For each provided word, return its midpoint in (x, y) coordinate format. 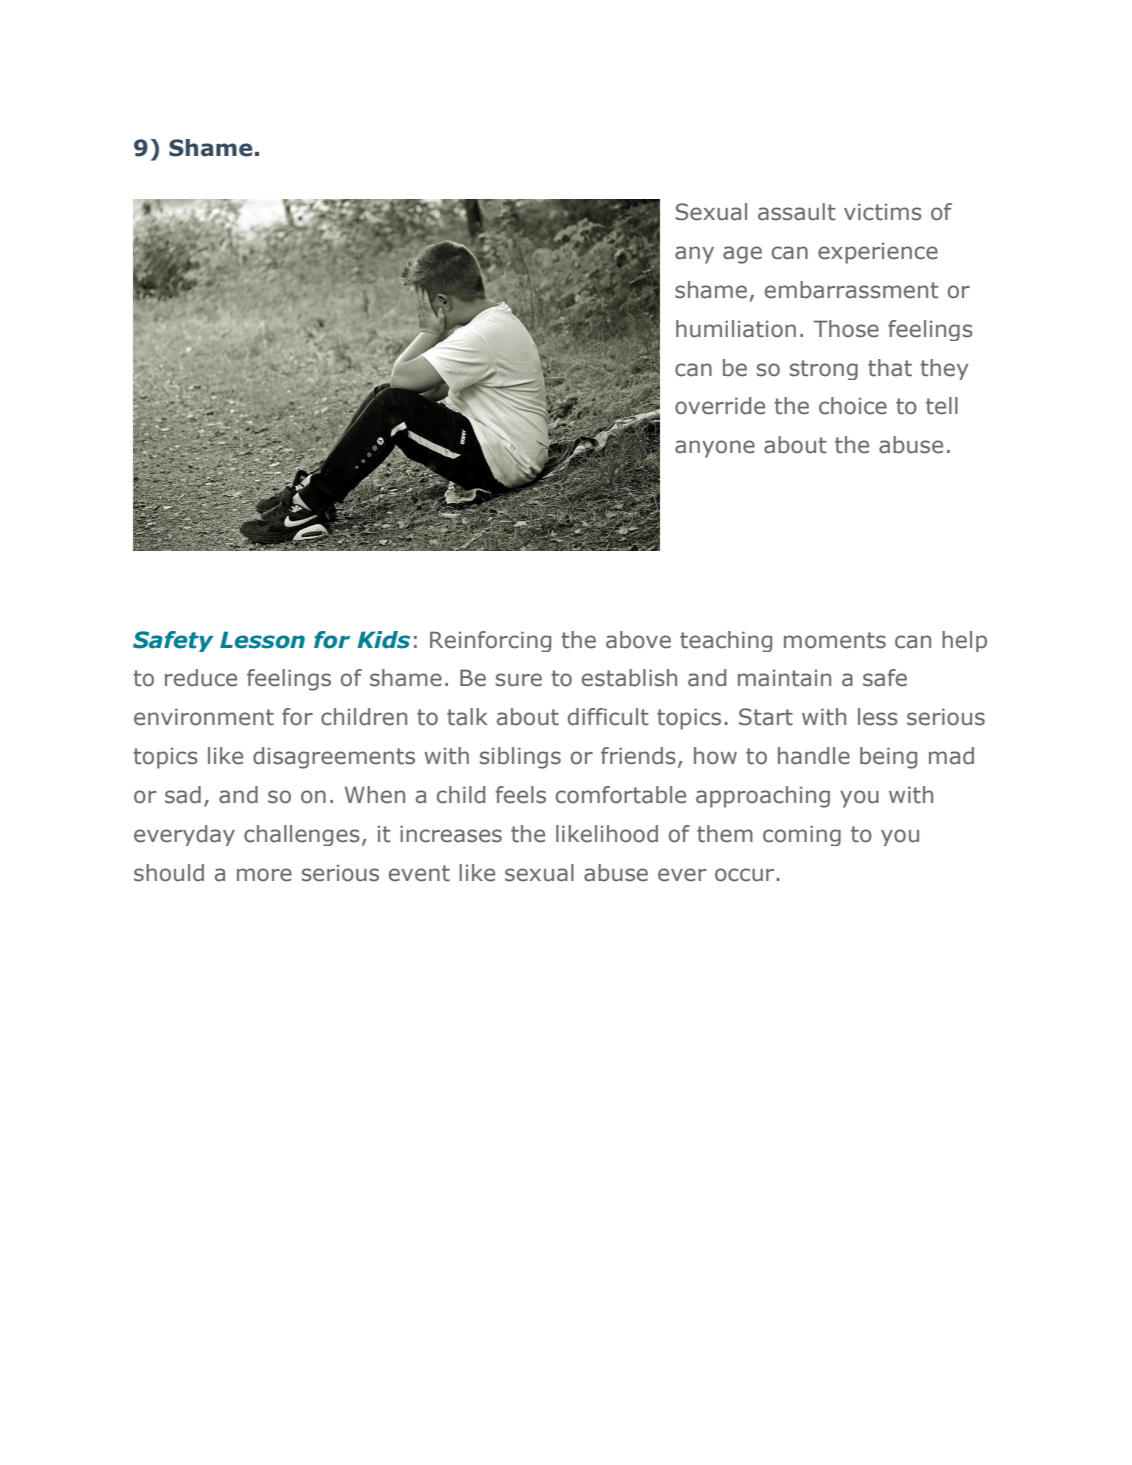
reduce (201, 678)
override (720, 406)
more (264, 875)
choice (853, 406)
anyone (715, 449)
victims (883, 212)
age (742, 255)
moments (835, 640)
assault (797, 212)
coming (802, 835)
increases (451, 834)
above (638, 640)
